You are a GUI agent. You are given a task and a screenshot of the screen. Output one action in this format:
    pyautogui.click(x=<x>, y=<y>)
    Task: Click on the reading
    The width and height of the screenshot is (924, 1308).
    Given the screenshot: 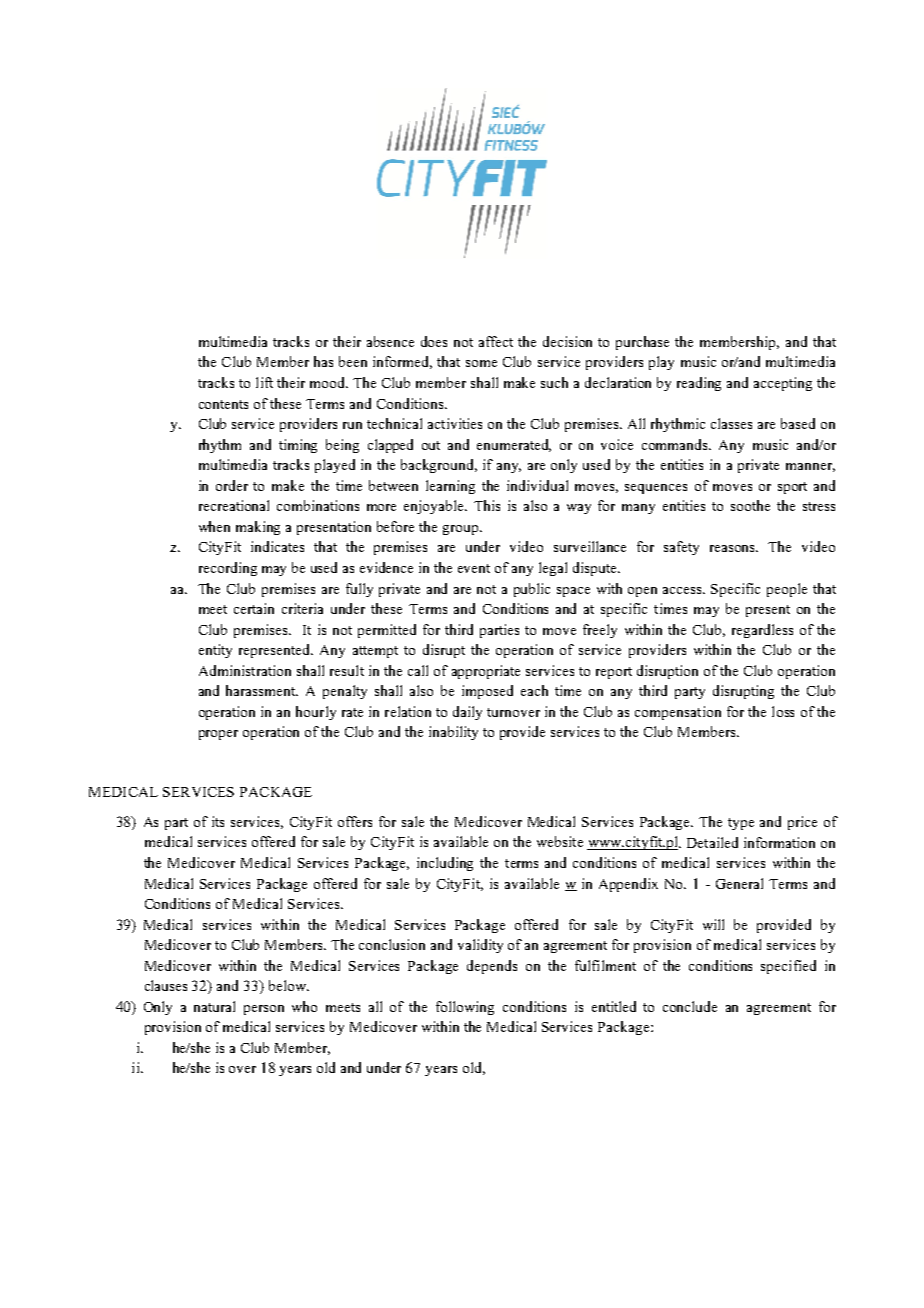 What is the action you would take?
    pyautogui.click(x=699, y=384)
